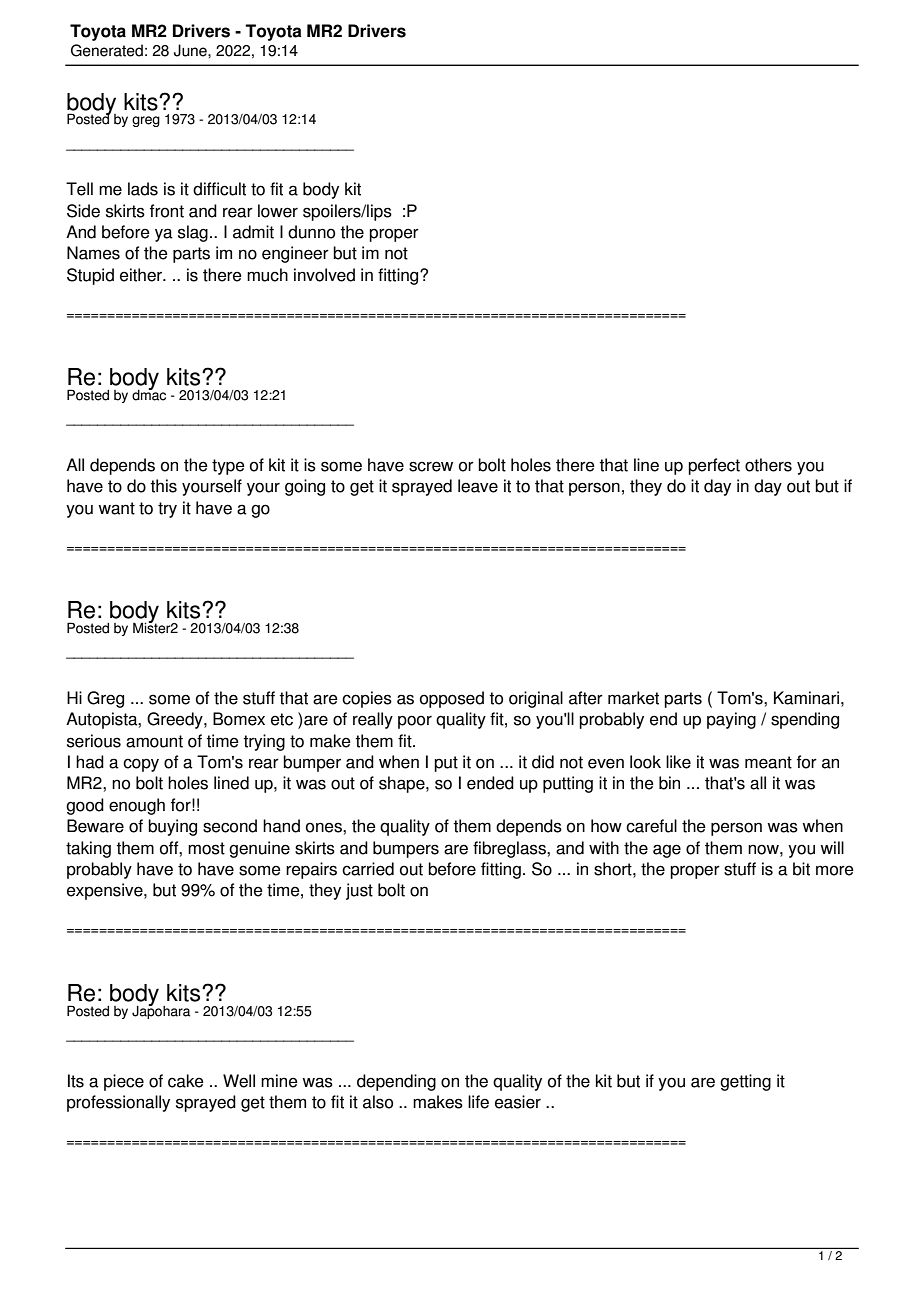 The height and width of the document is (1308, 924). I want to click on involved, so click(324, 275).
